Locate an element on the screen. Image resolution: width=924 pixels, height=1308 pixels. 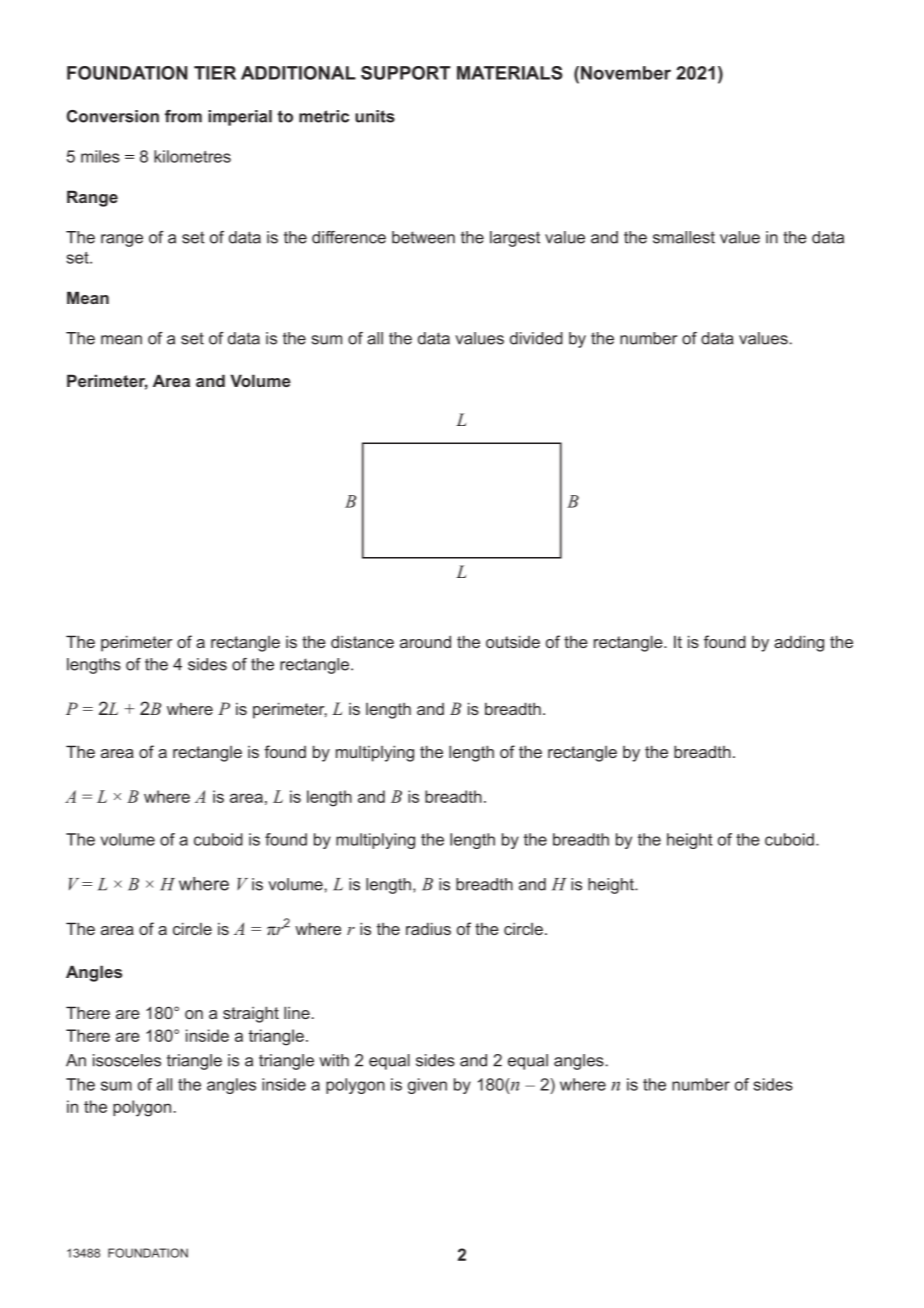
difference is located at coordinates (349, 237).
